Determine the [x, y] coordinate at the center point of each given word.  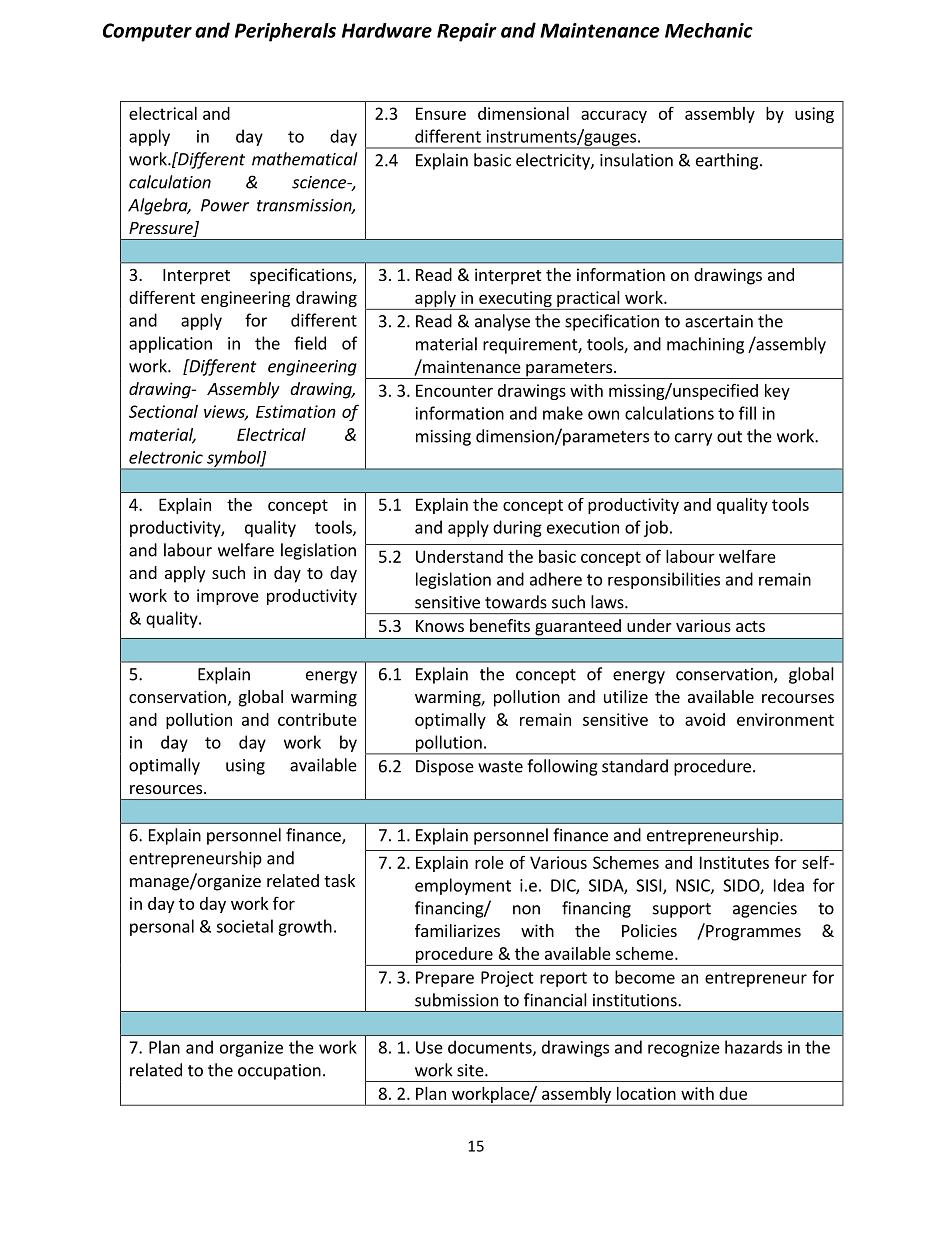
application [170, 344]
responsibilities [664, 580]
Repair [467, 32]
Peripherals [285, 32]
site [471, 1070]
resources [166, 789]
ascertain [719, 321]
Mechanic [709, 30]
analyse [502, 322]
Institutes [734, 862]
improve [228, 597]
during [517, 528]
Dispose [445, 768]
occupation [279, 1072]
